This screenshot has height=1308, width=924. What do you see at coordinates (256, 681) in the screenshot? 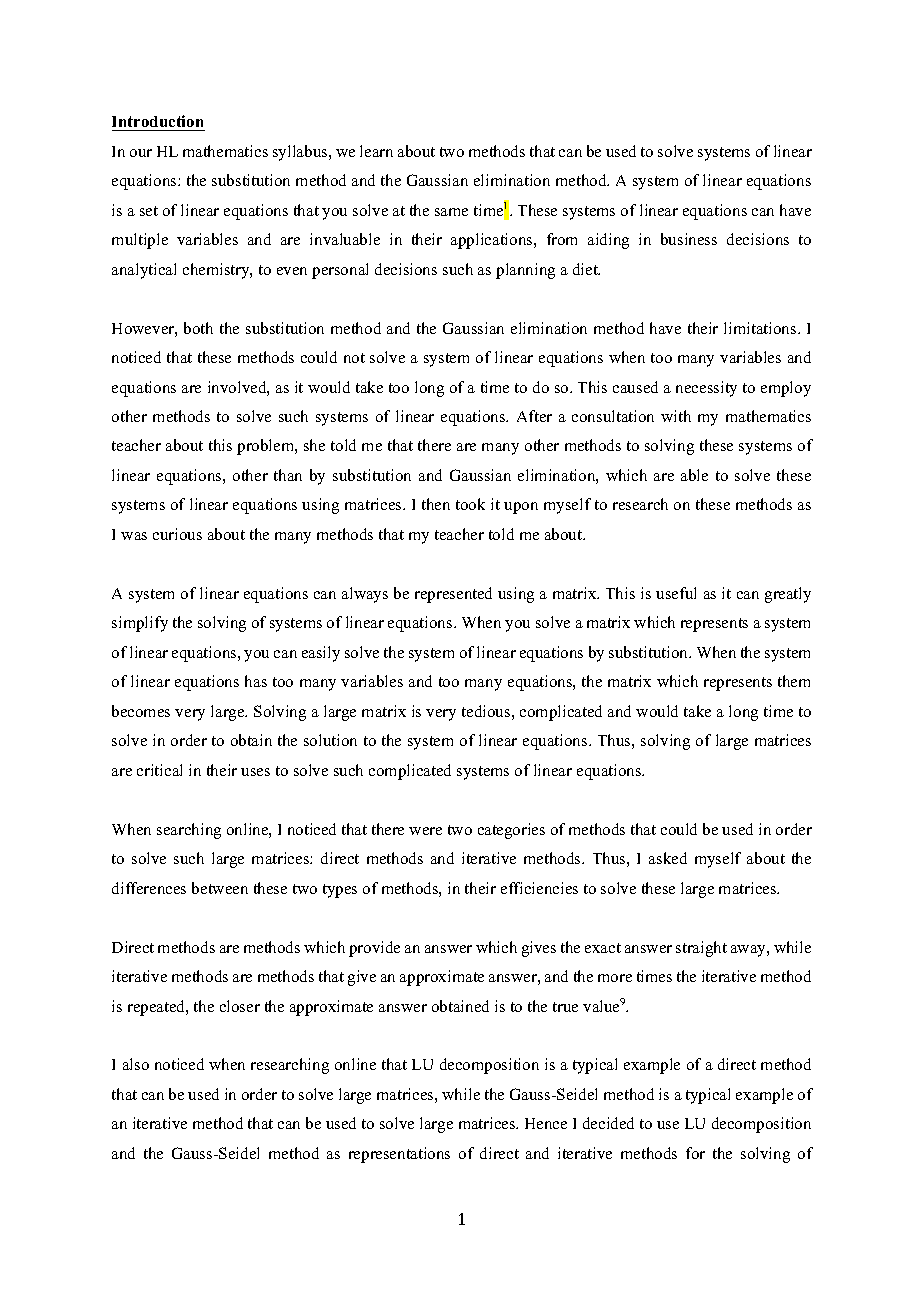
I see `has` at bounding box center [256, 681].
